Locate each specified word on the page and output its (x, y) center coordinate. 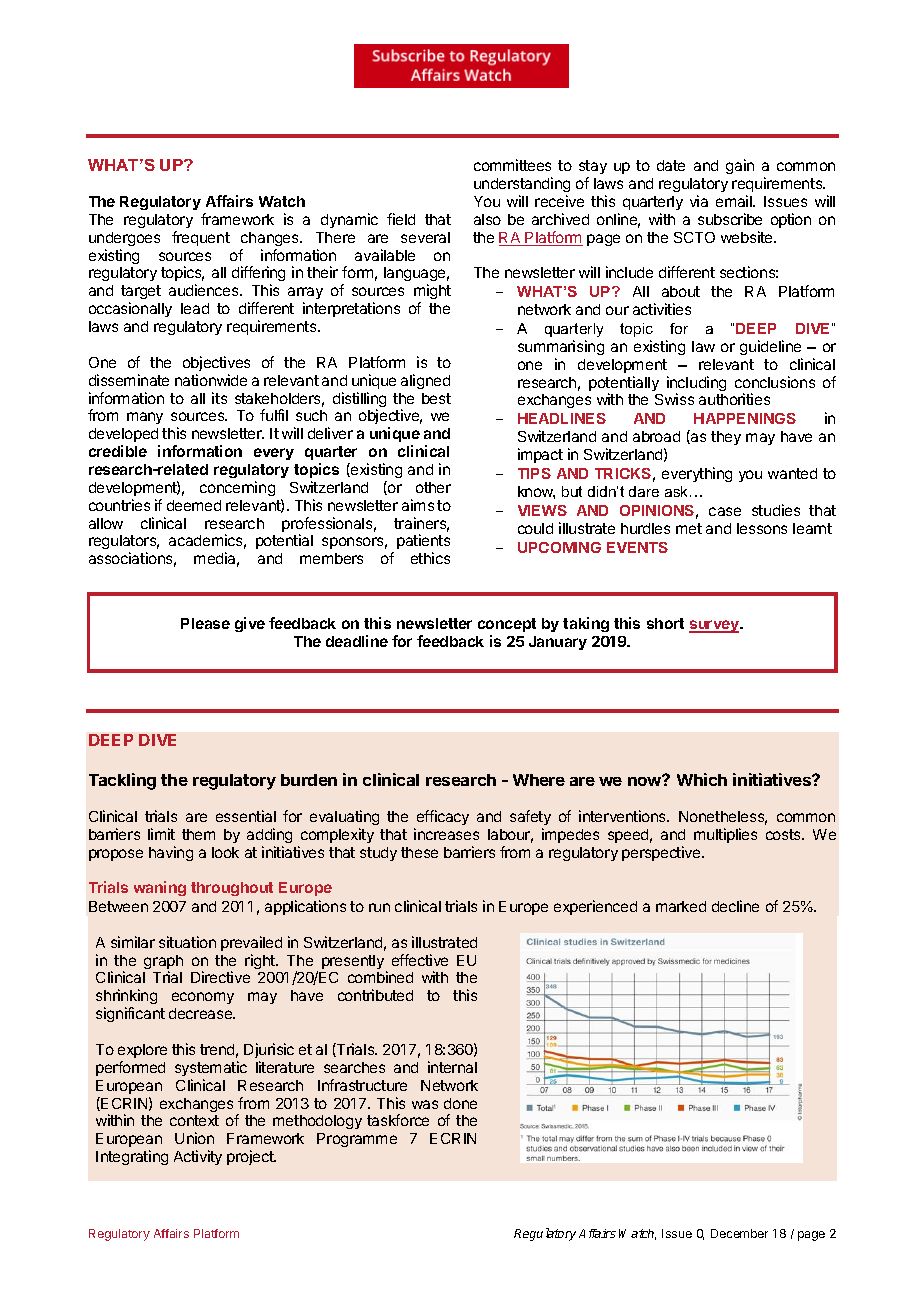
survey (715, 626)
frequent (201, 238)
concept (507, 625)
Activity (198, 1157)
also (487, 219)
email (735, 201)
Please (205, 623)
